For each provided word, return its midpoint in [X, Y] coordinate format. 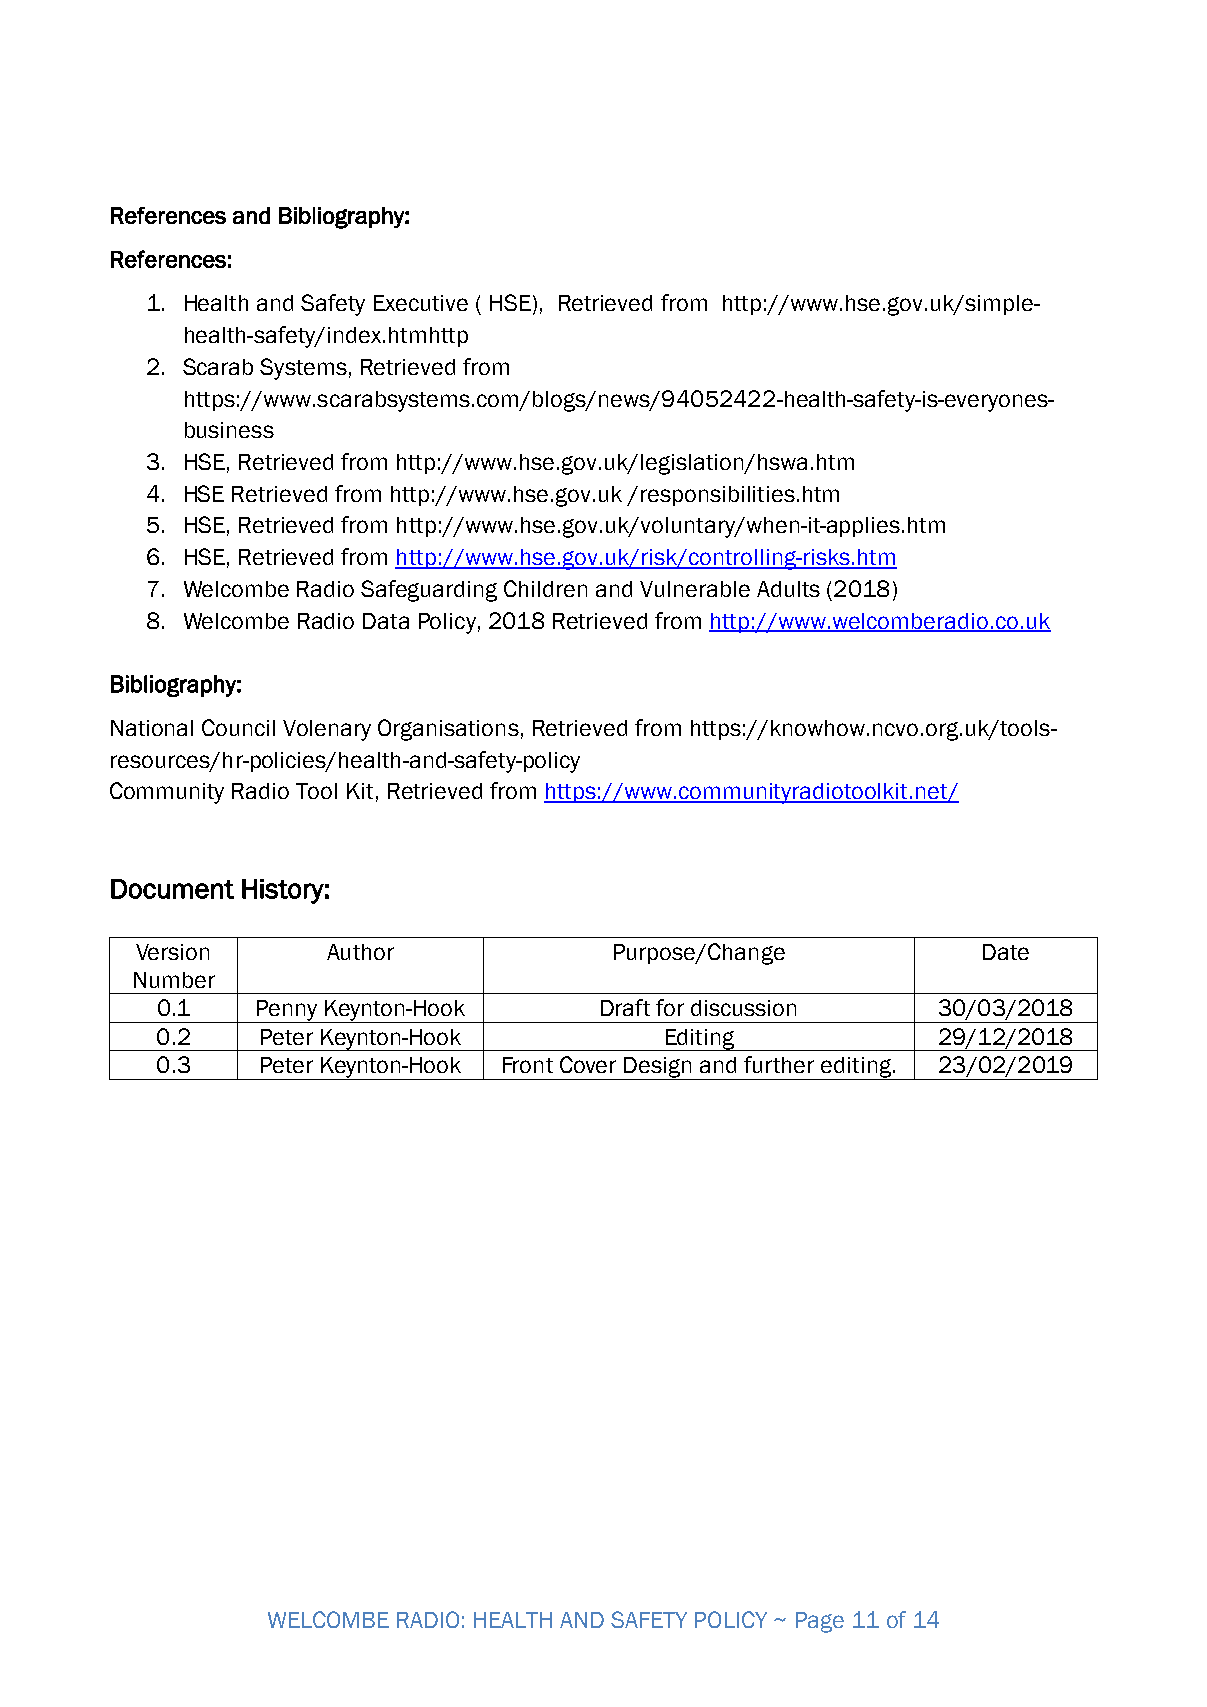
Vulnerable [695, 589]
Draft [625, 1007]
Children [545, 588]
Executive [421, 303]
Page [820, 1622]
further [779, 1064]
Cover [588, 1064]
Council [238, 727]
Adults [788, 589]
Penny [287, 1011]
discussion [743, 1008]
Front [528, 1065]
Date [1006, 952]
